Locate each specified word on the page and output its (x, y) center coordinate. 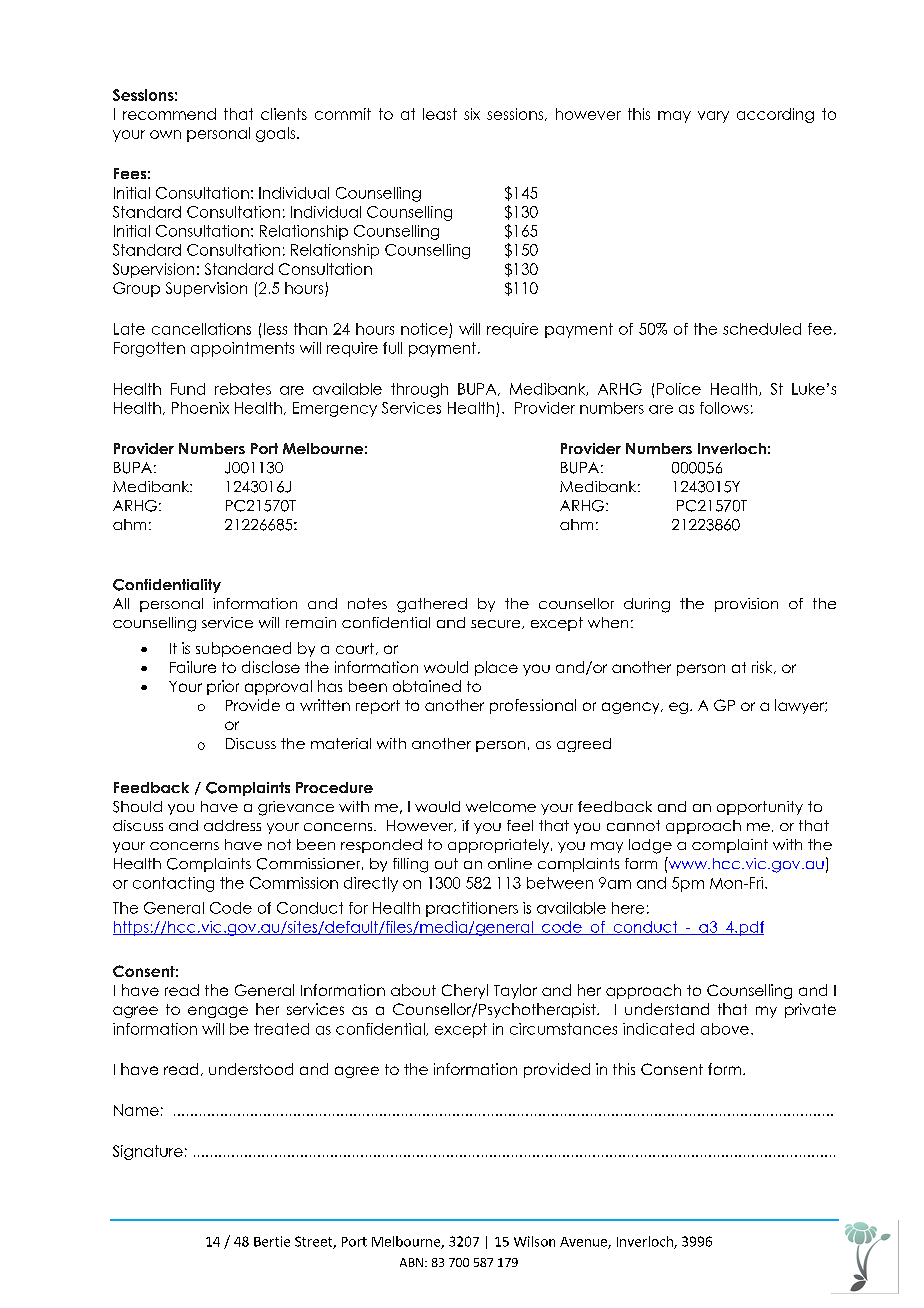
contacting (173, 884)
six (472, 114)
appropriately (500, 846)
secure (497, 624)
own (165, 134)
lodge (650, 846)
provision (746, 605)
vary (713, 117)
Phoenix (200, 408)
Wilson (534, 1241)
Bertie (272, 1241)
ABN (411, 1262)
